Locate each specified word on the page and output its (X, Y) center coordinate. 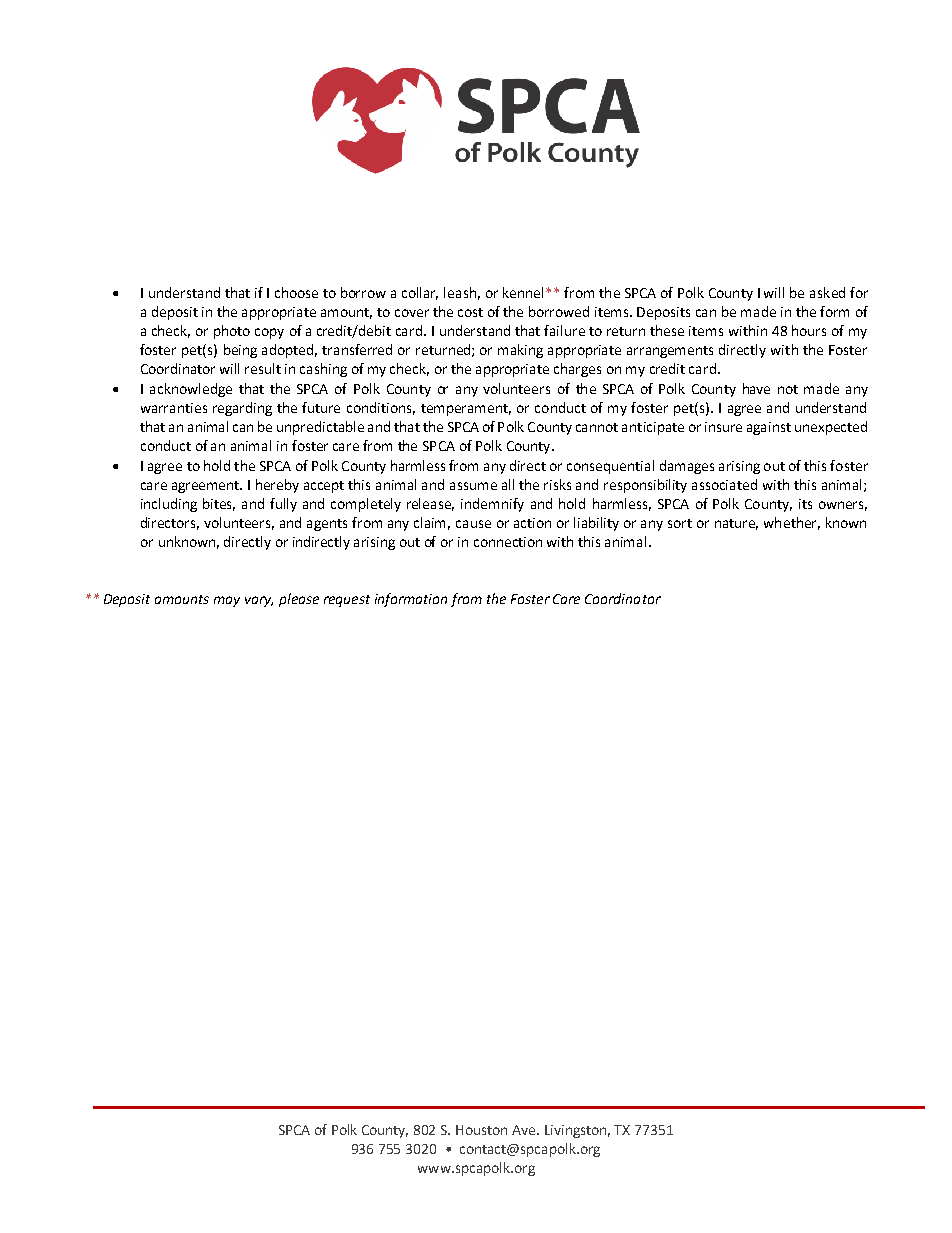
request (347, 601)
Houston (481, 1130)
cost (470, 312)
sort (680, 523)
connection (508, 542)
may (227, 601)
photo (232, 332)
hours (809, 330)
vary (259, 601)
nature (736, 524)
